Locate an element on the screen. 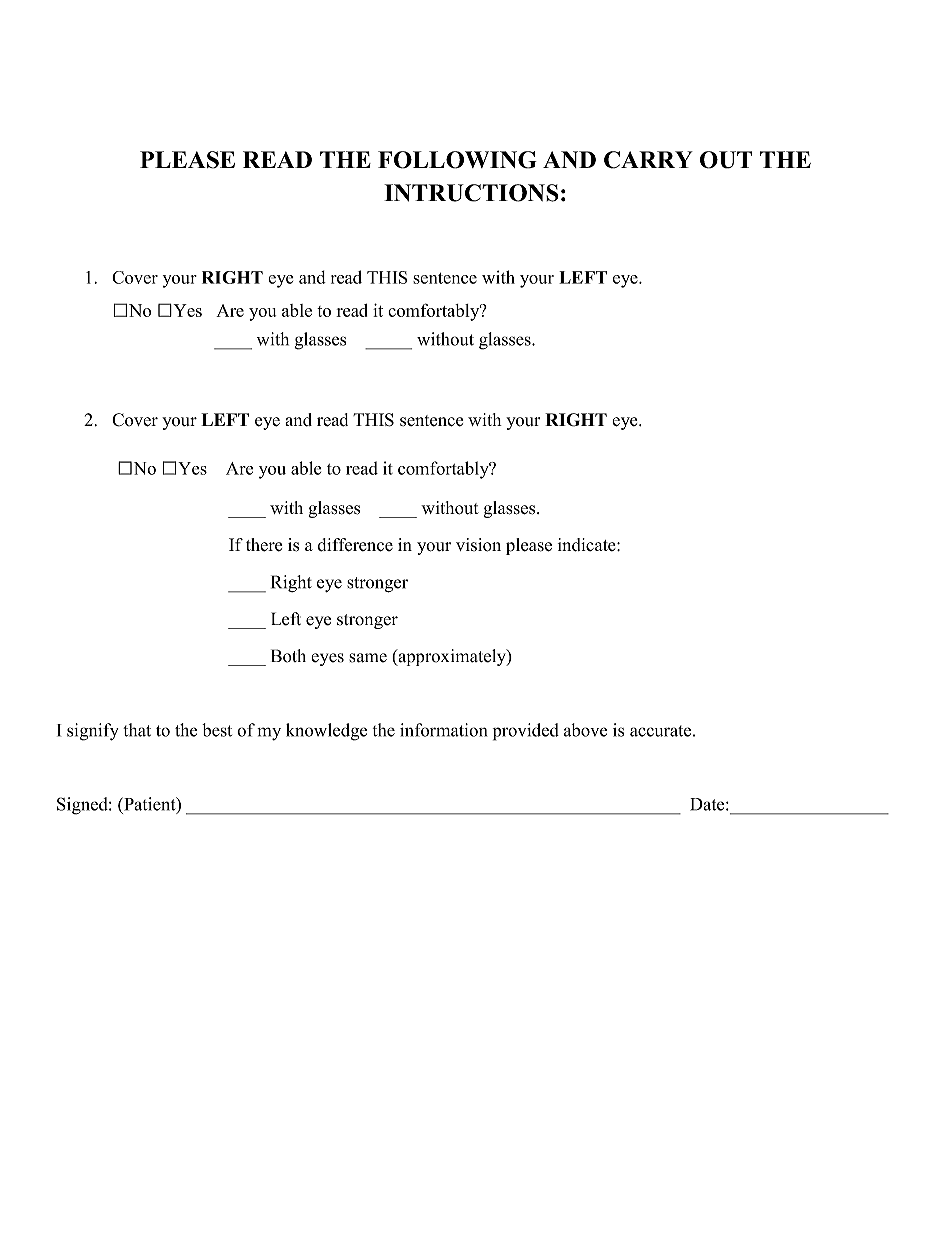  Patient is located at coordinates (150, 805).
